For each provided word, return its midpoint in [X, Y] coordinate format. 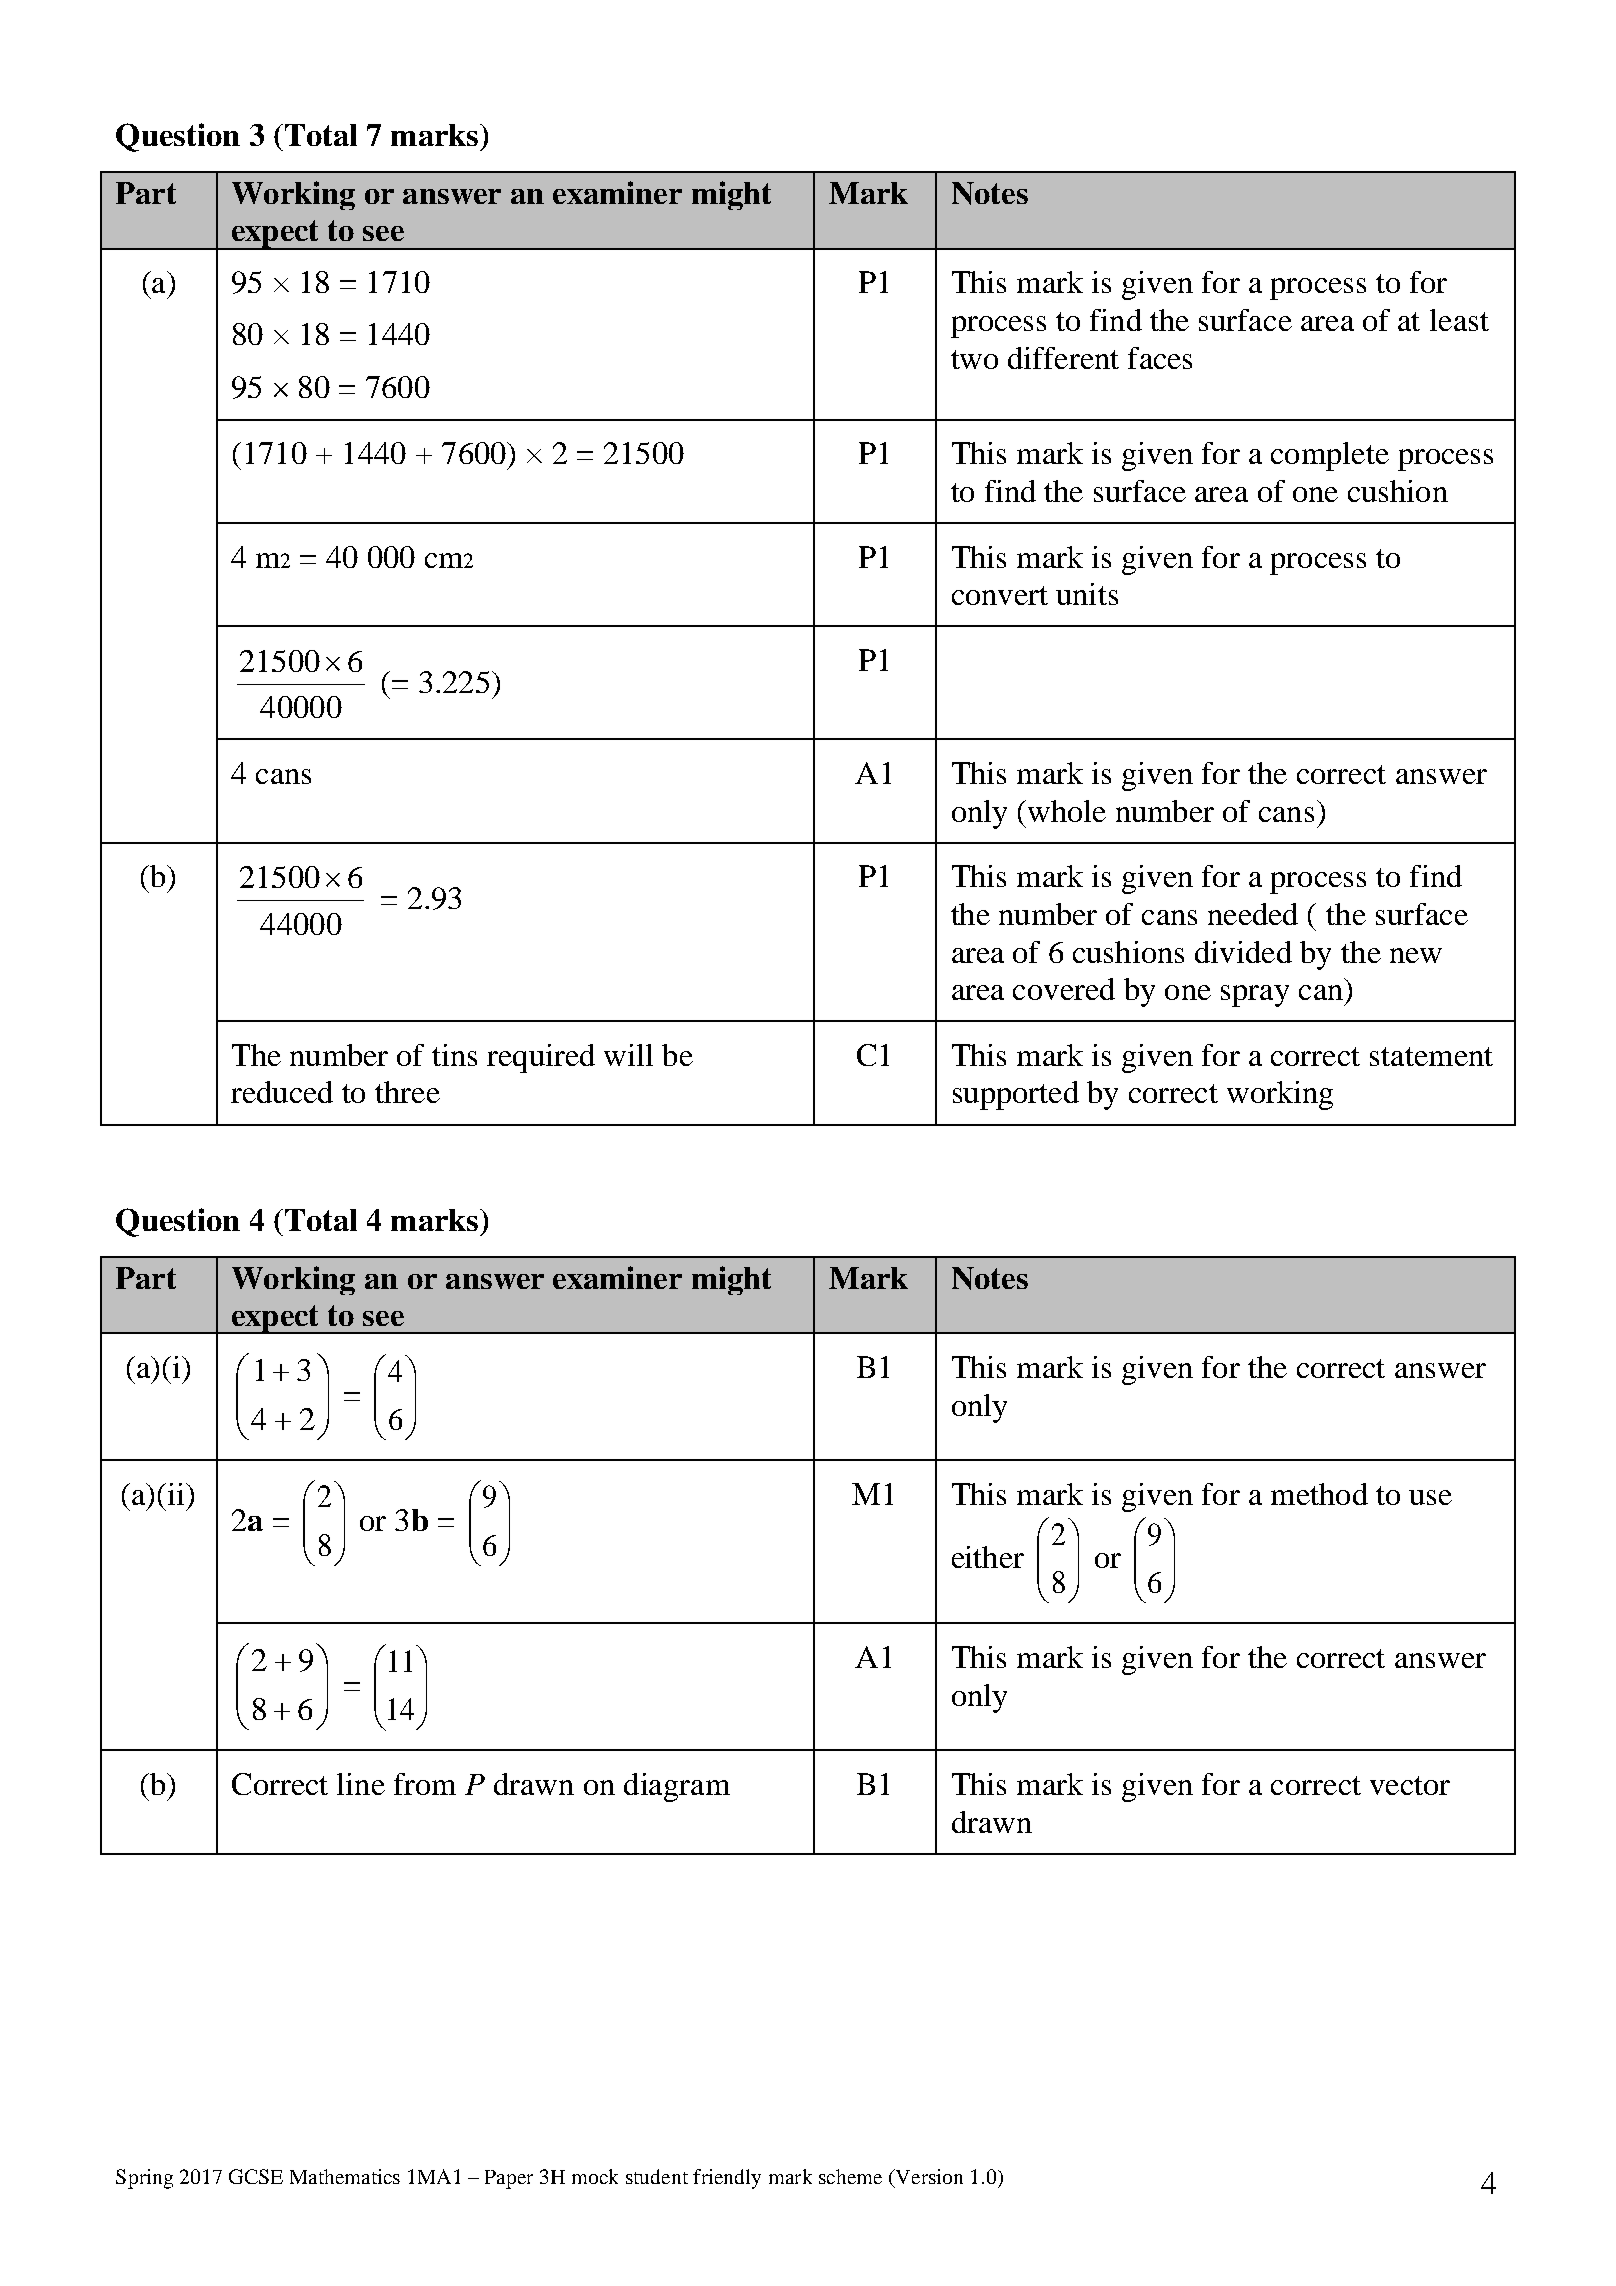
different [1063, 358]
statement [1431, 1056]
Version [928, 2178]
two [974, 359]
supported [1016, 1095]
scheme [850, 2176]
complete [1330, 456]
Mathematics [345, 2176]
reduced [282, 1092]
